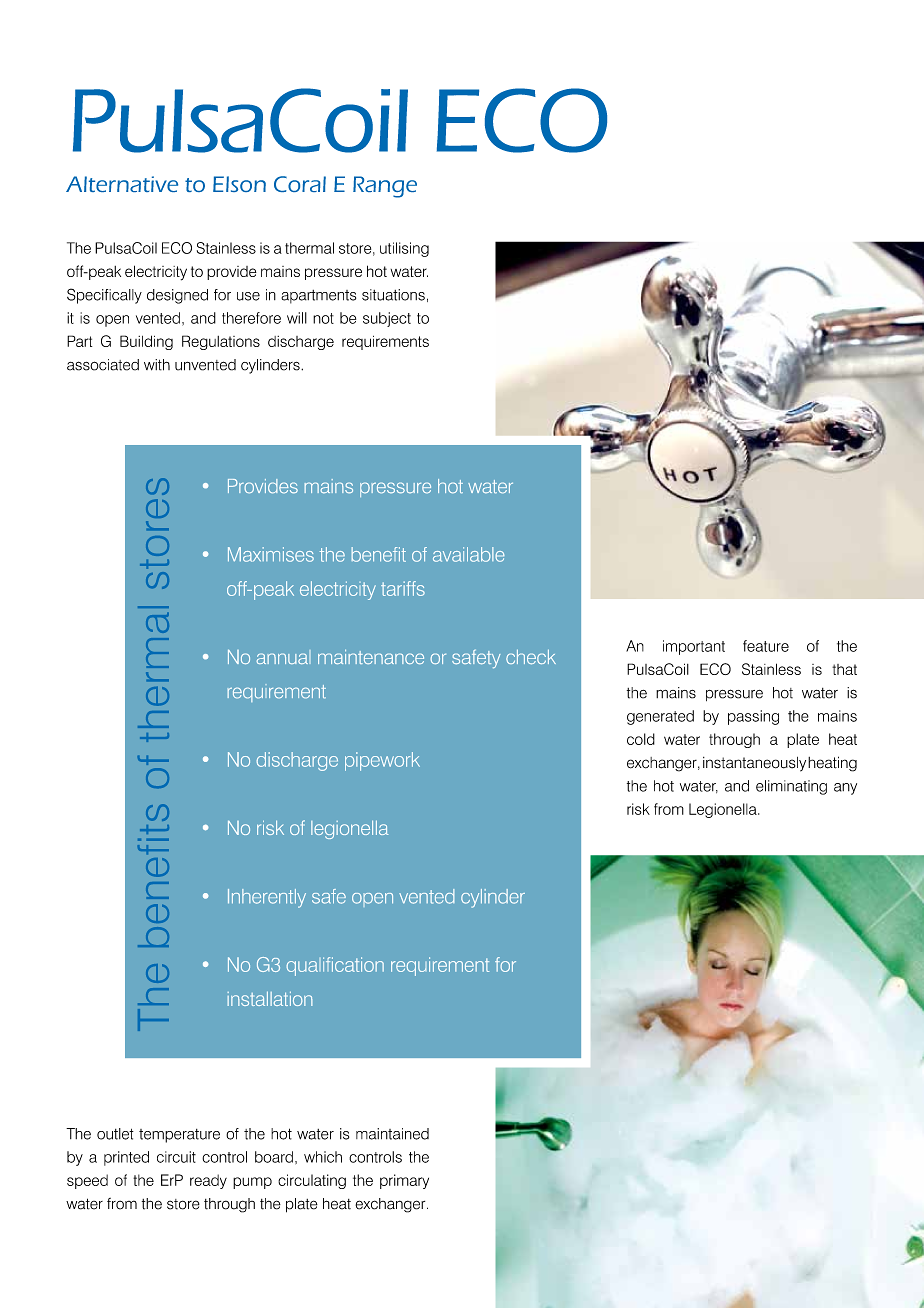 The width and height of the screenshot is (924, 1308). What do you see at coordinates (791, 787) in the screenshot?
I see `eliminating` at bounding box center [791, 787].
